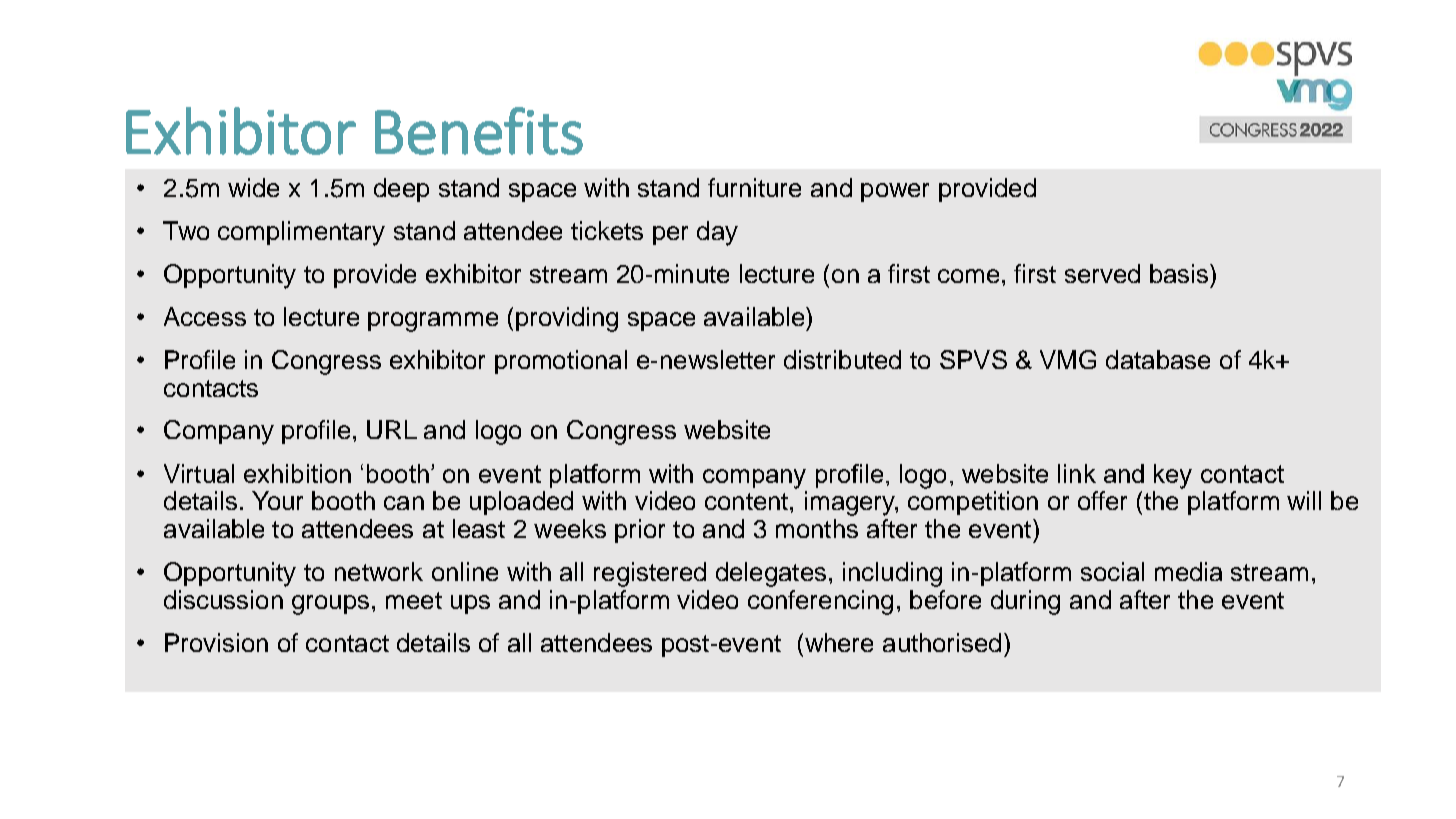 This document has width=1456, height=819. What do you see at coordinates (330, 605) in the document?
I see `groups` at bounding box center [330, 605].
